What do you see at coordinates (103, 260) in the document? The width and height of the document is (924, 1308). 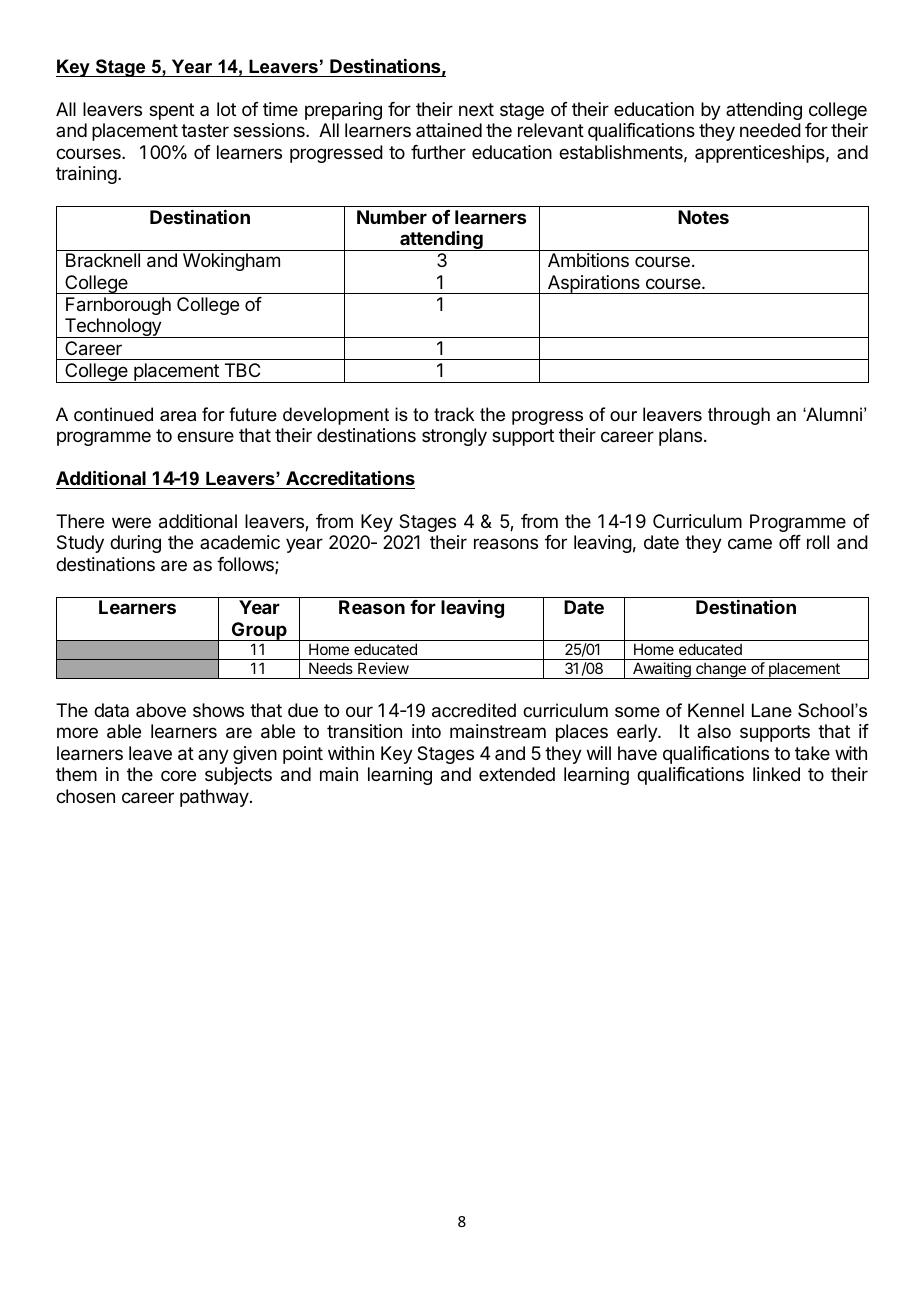 I see `Bracknell` at bounding box center [103, 260].
